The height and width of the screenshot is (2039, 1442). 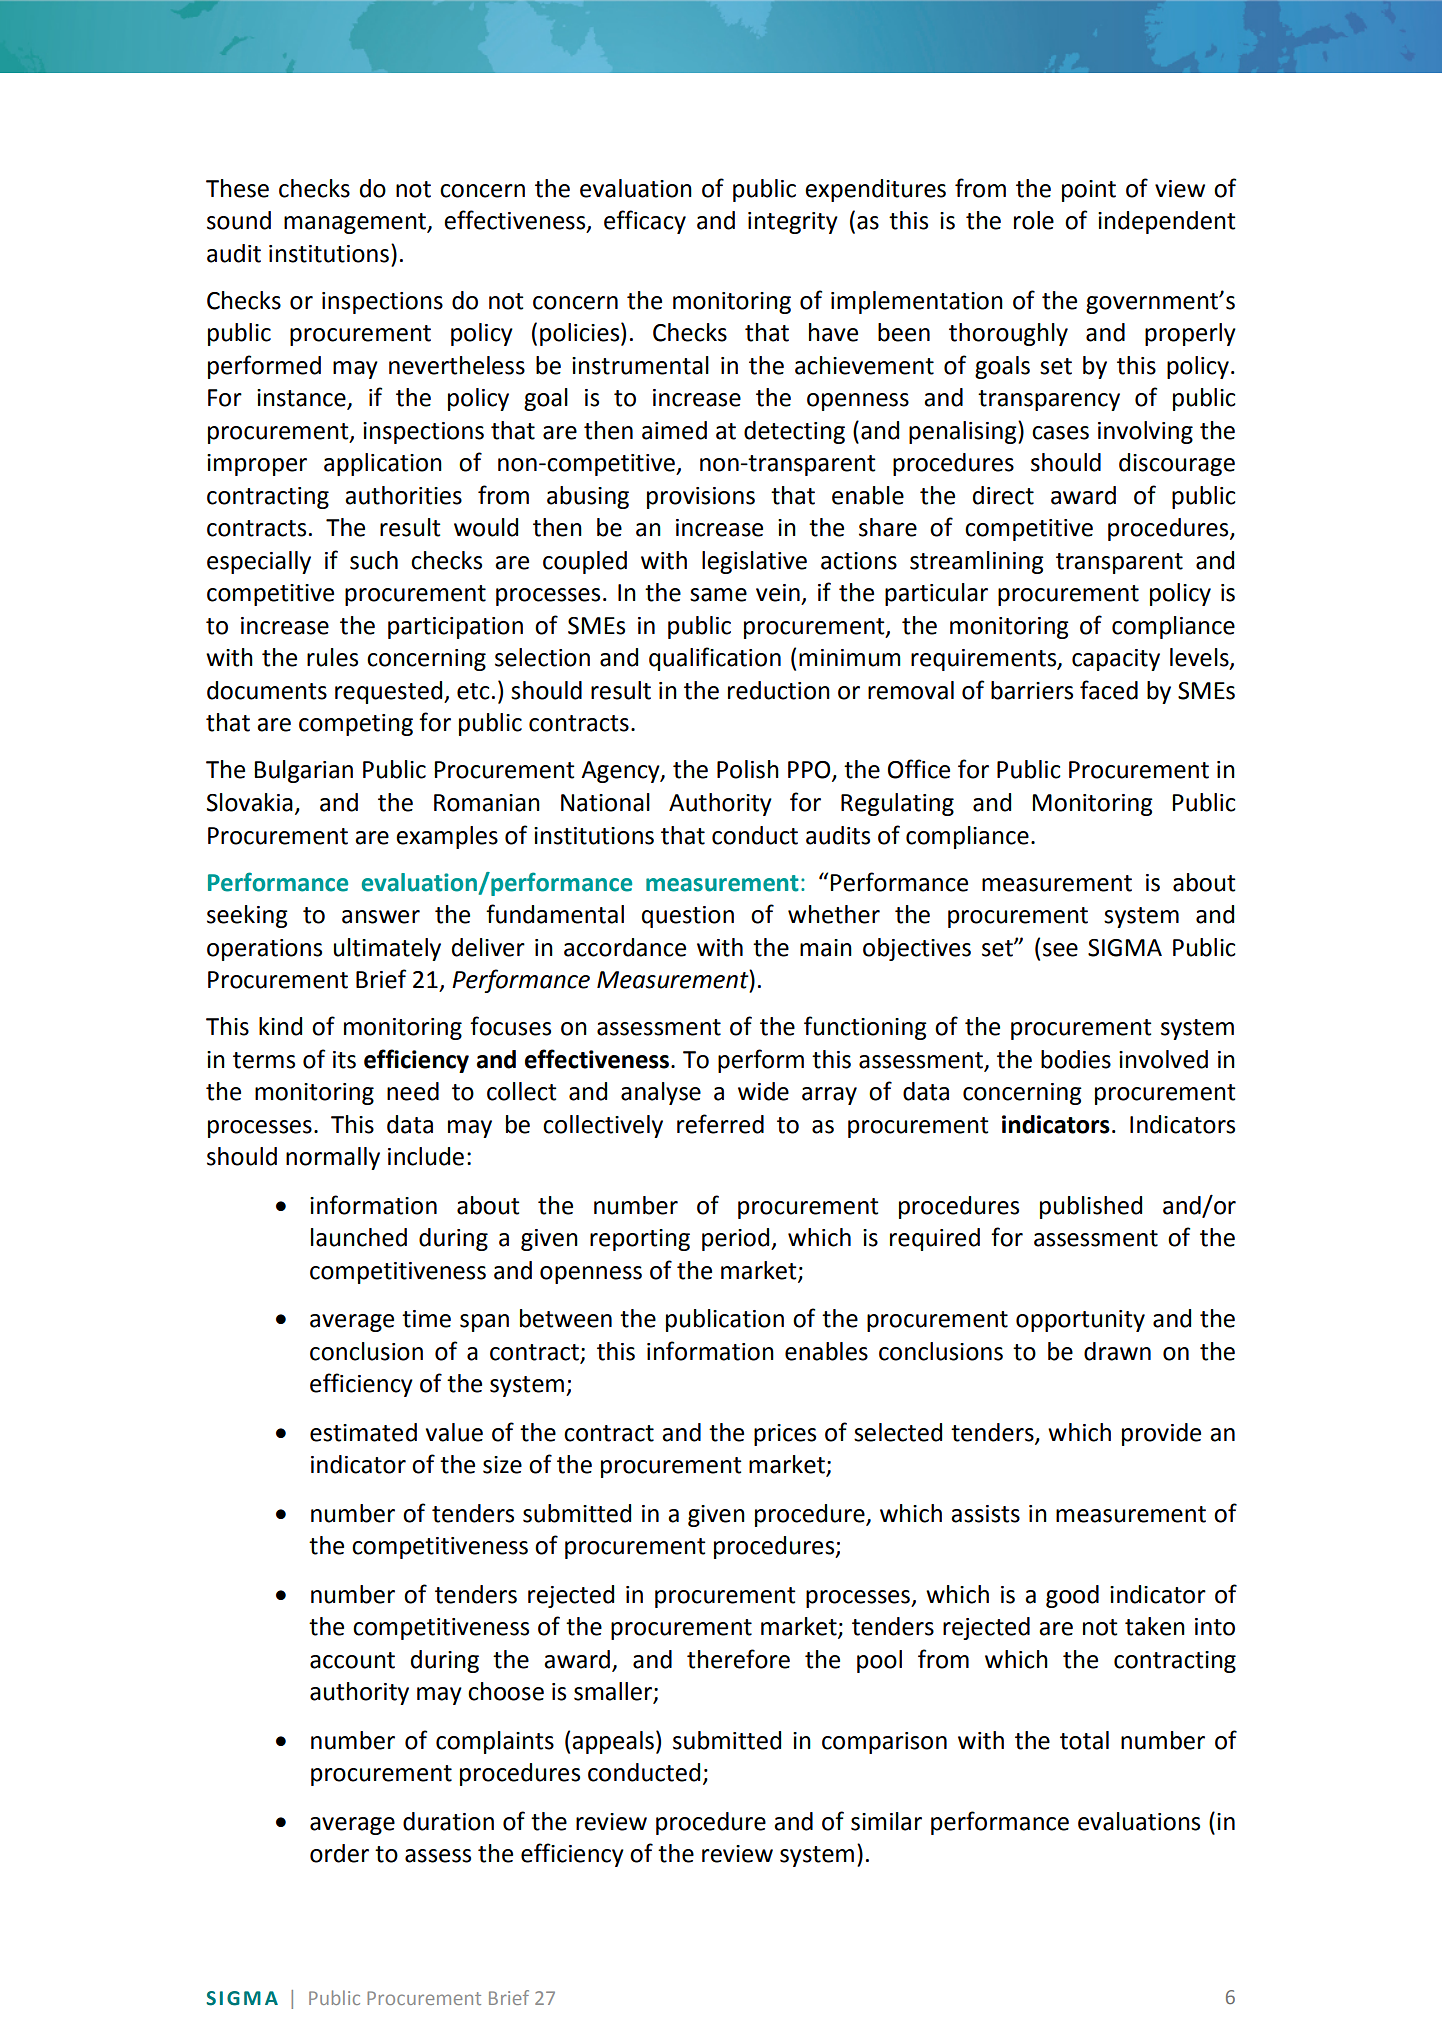 What do you see at coordinates (1116, 660) in the screenshot?
I see `capacity` at bounding box center [1116, 660].
